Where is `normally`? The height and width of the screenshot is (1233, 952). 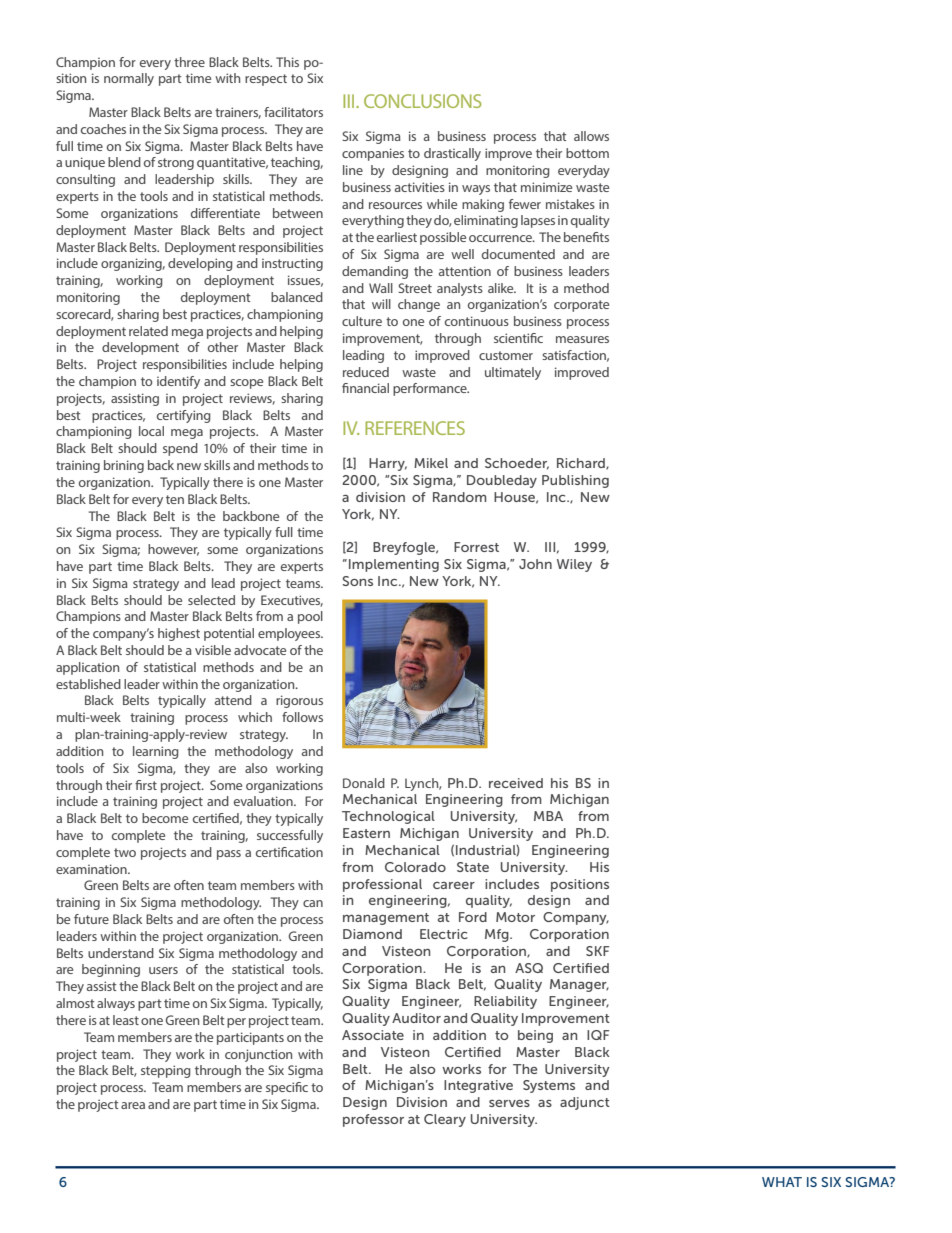
normally is located at coordinates (129, 79).
